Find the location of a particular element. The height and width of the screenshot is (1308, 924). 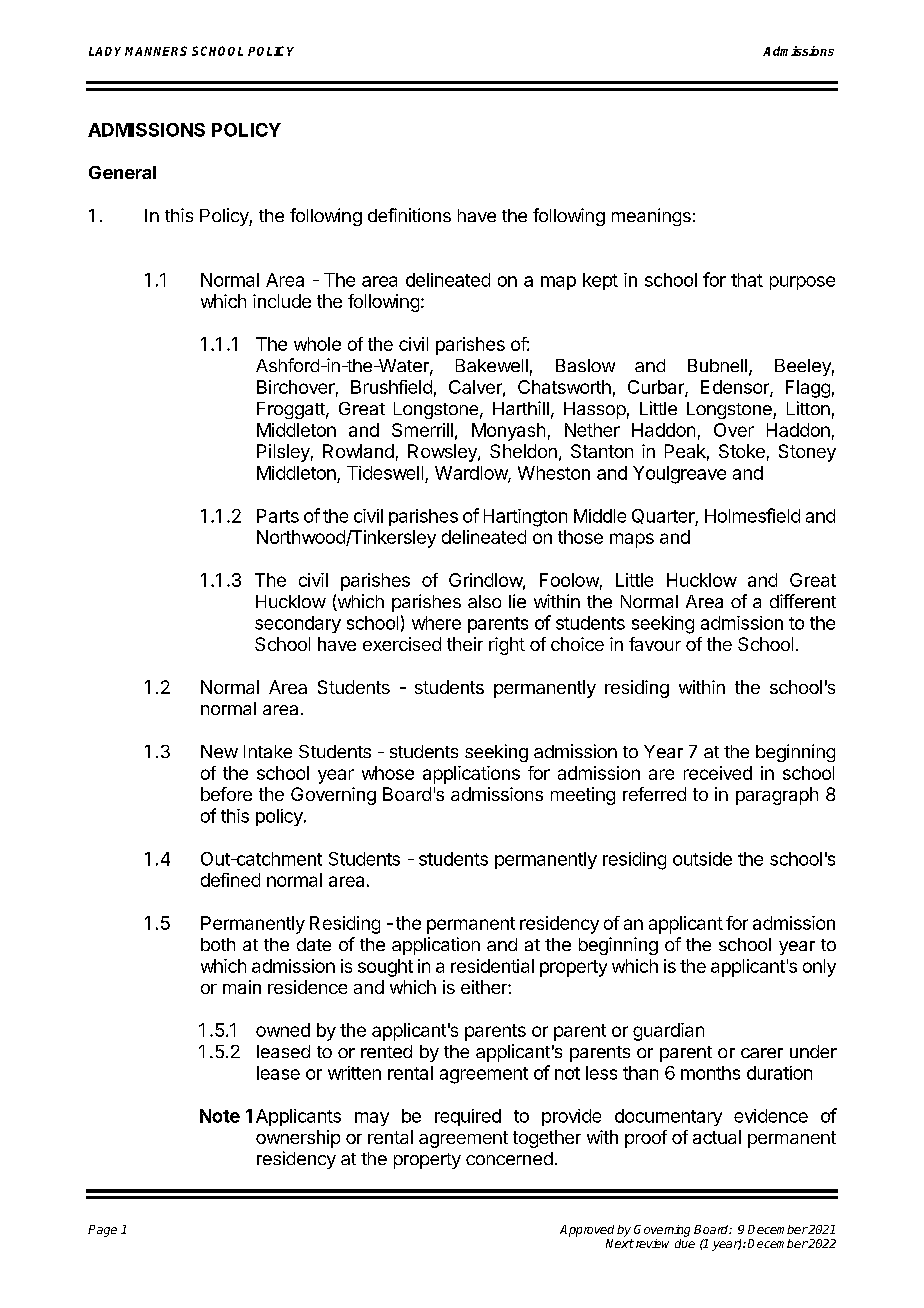

include is located at coordinates (282, 301).
